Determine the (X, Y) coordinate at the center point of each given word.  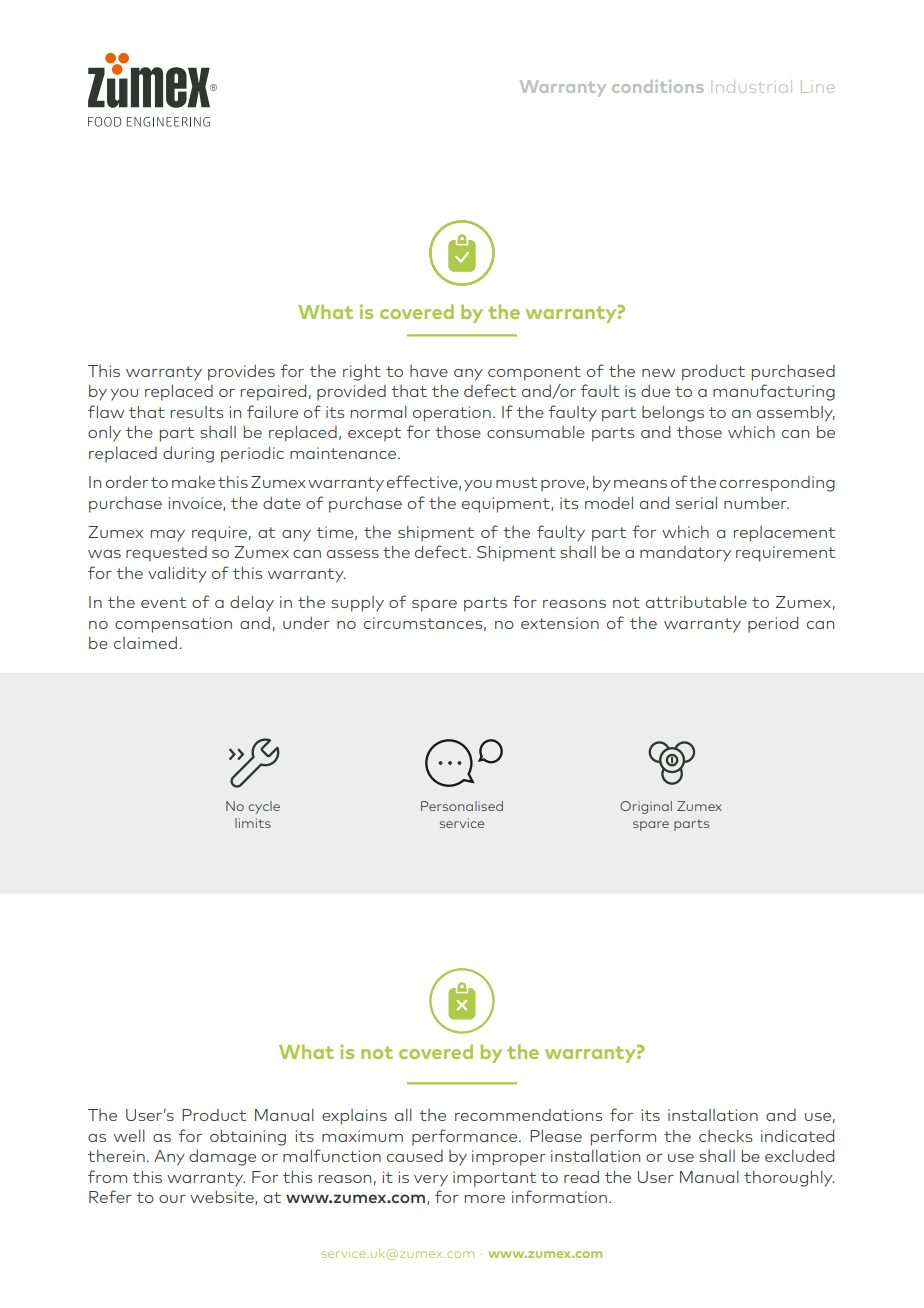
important (494, 1179)
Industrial (754, 86)
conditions (657, 86)
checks (726, 1136)
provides (241, 373)
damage (222, 1158)
